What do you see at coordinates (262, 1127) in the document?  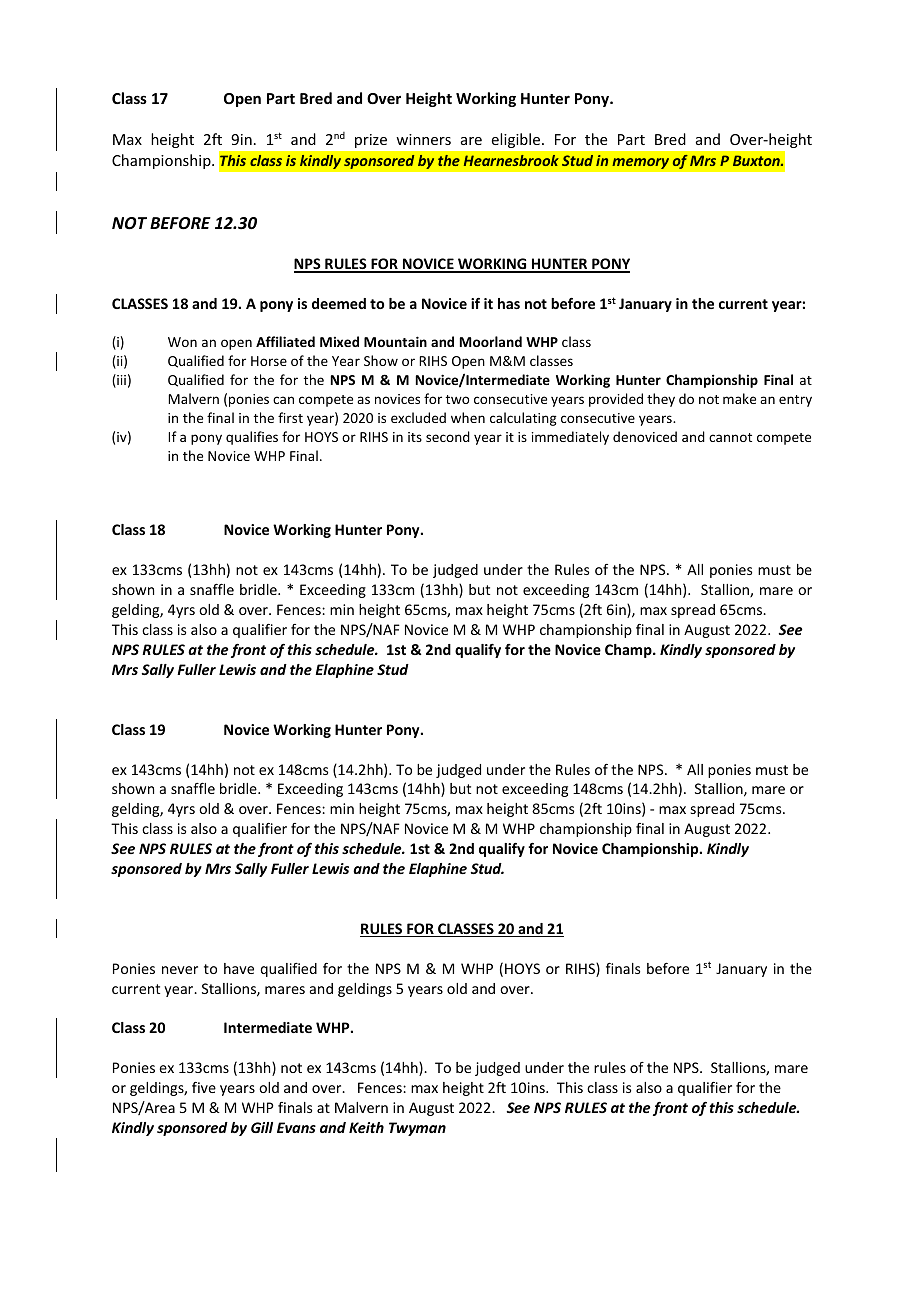 I see `Gill` at bounding box center [262, 1127].
